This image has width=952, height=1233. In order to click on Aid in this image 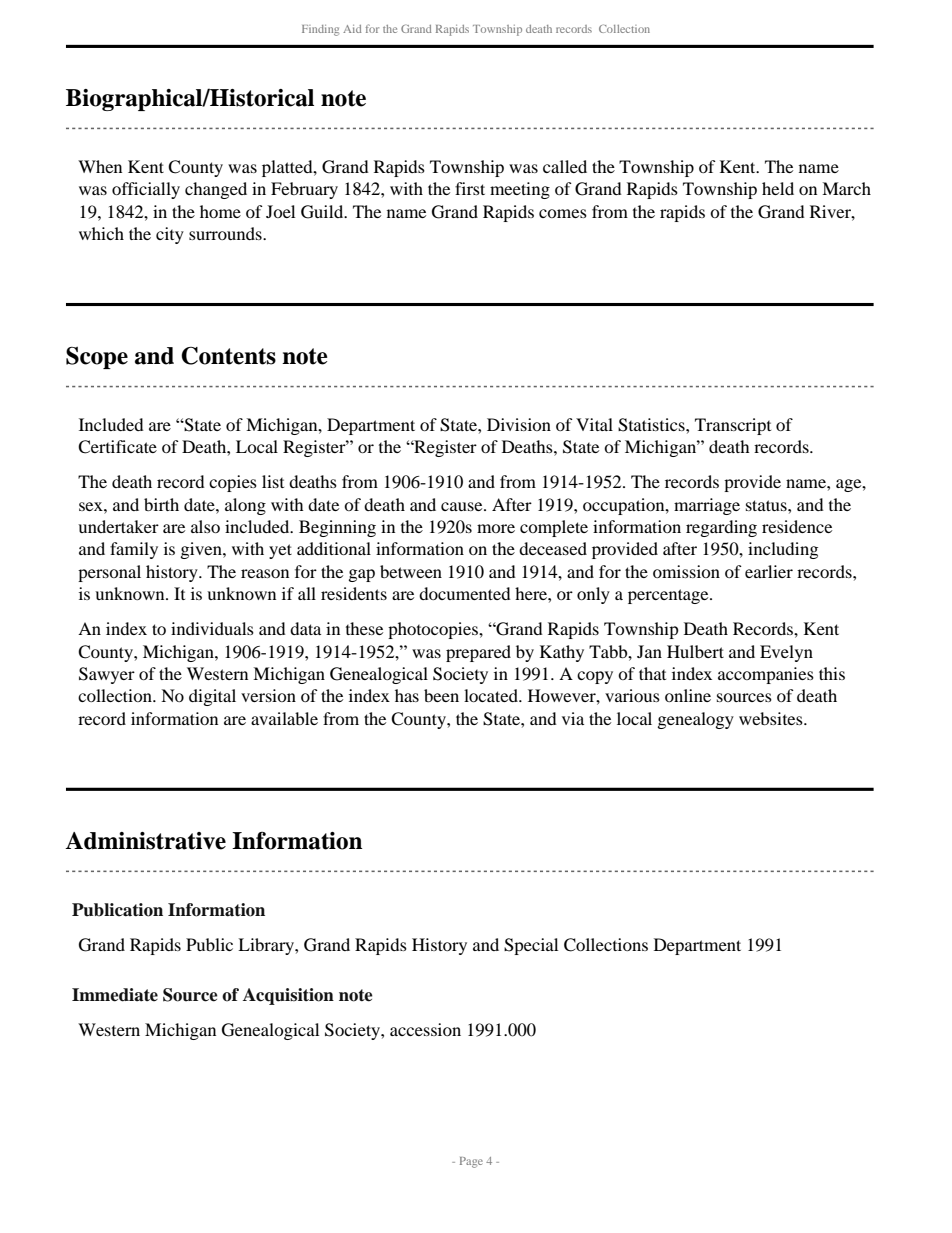, I will do `click(352, 29)`.
